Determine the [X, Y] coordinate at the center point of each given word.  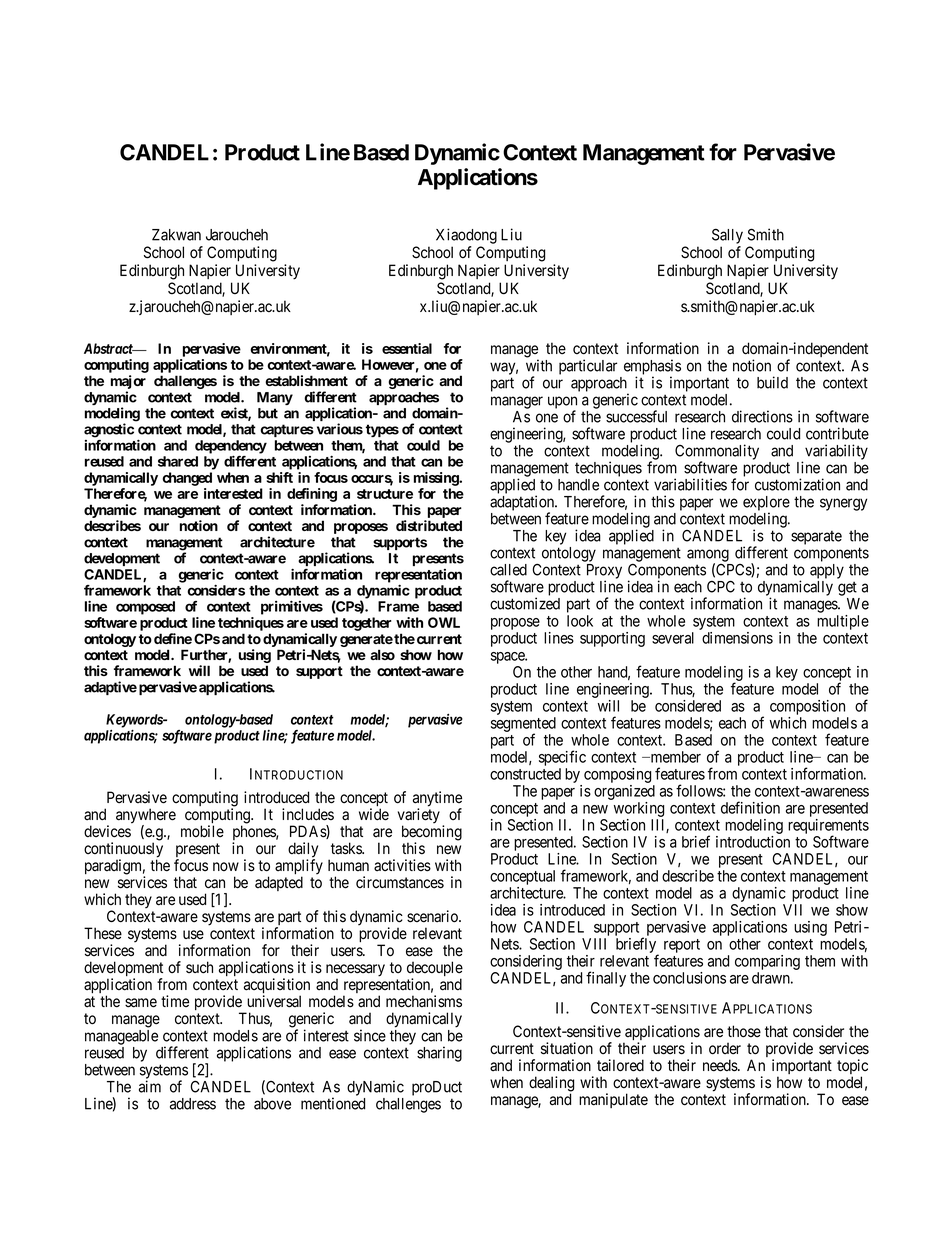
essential [407, 348]
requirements [828, 827]
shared [178, 461]
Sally [727, 236]
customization [797, 484]
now [226, 866]
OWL [444, 622]
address [193, 1104]
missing [437, 479]
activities [402, 865]
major [128, 383]
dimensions [737, 638]
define [173, 638]
